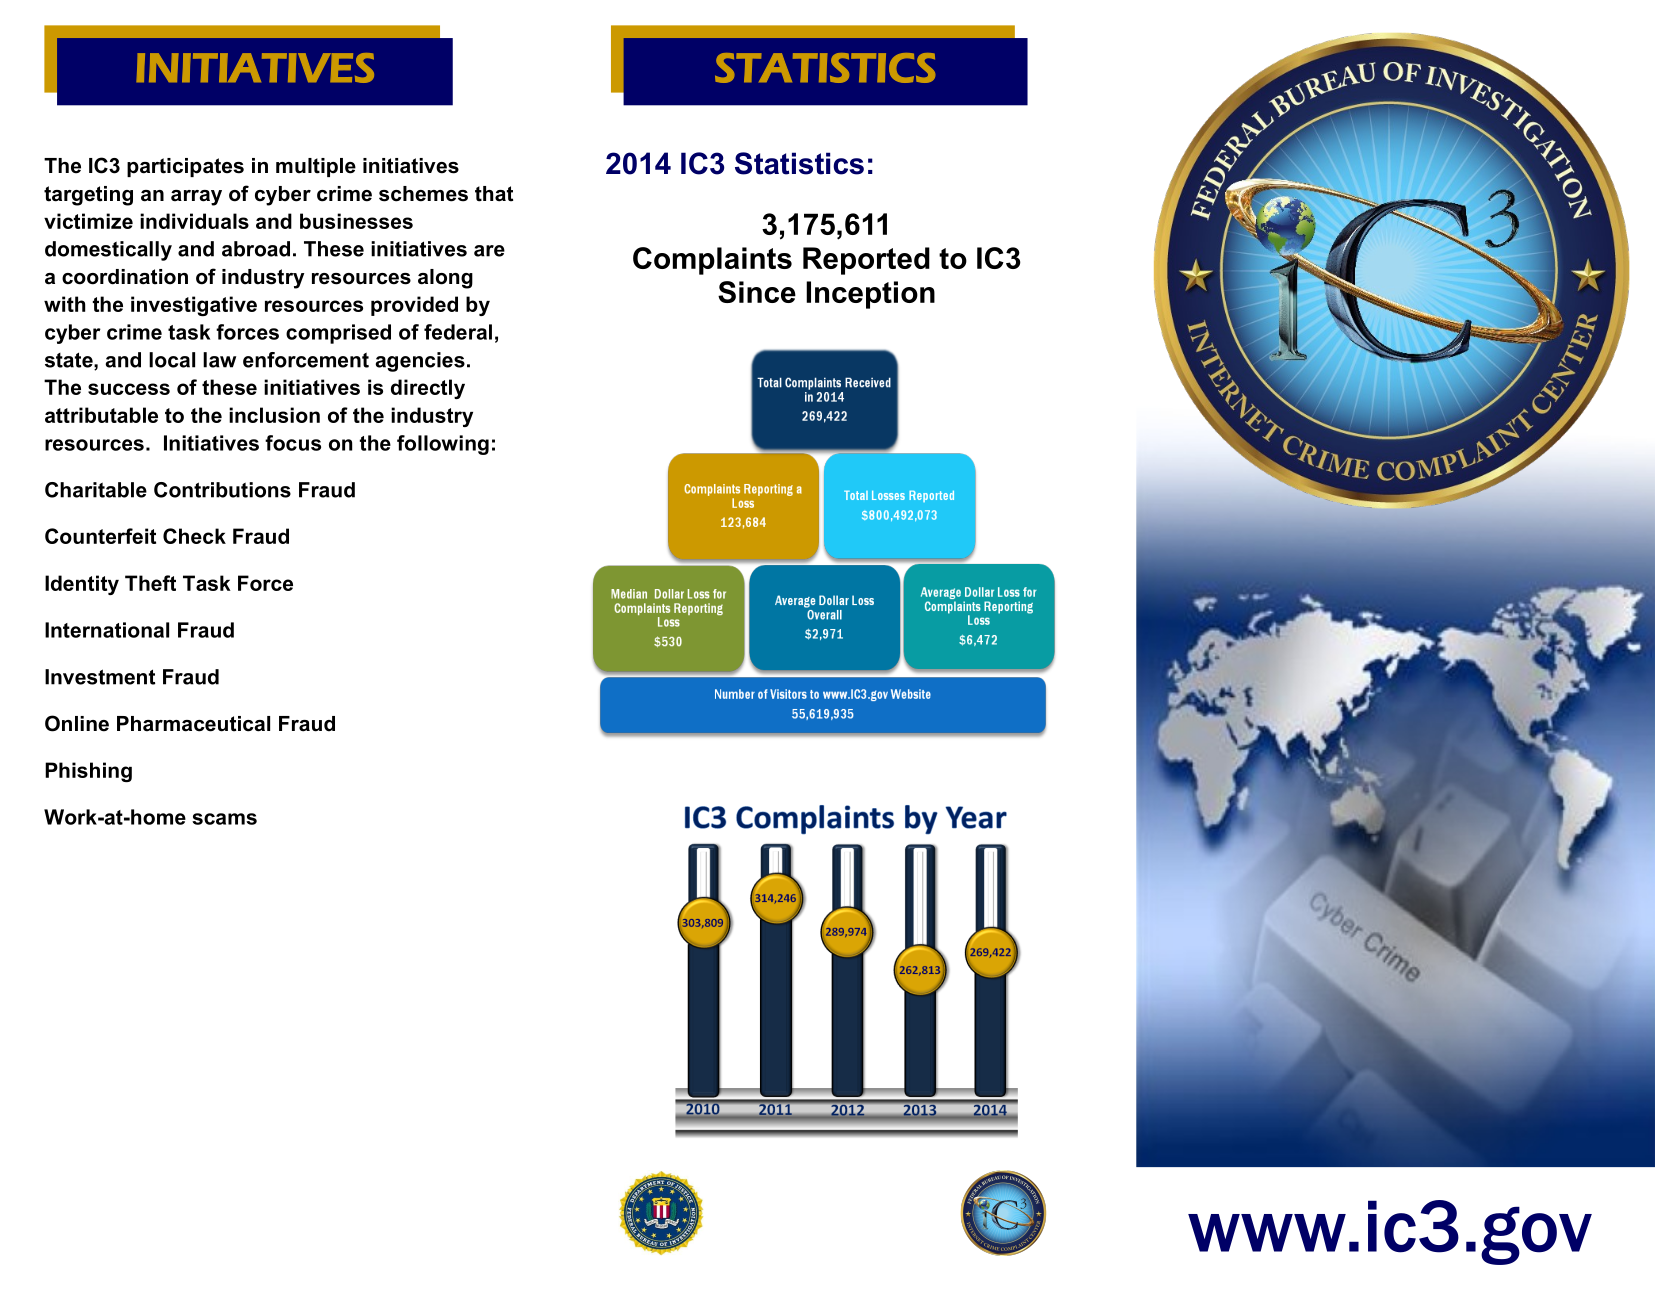 Image resolution: width=1674 pixels, height=1294 pixels. Describe the element at coordinates (712, 261) in the screenshot. I see `Complaints` at that location.
